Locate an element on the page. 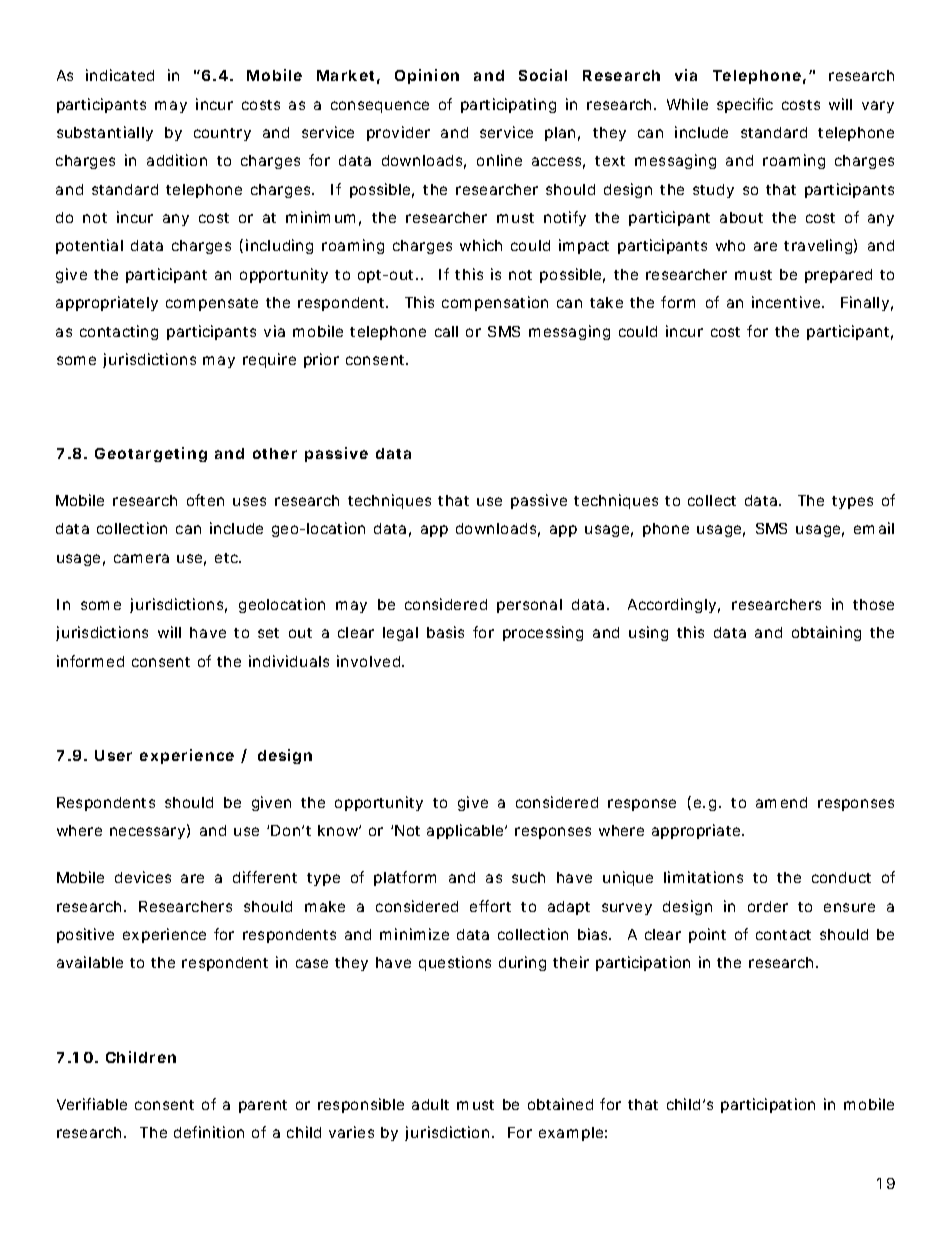 The height and width of the image is (1233, 952). specific is located at coordinates (745, 105).
